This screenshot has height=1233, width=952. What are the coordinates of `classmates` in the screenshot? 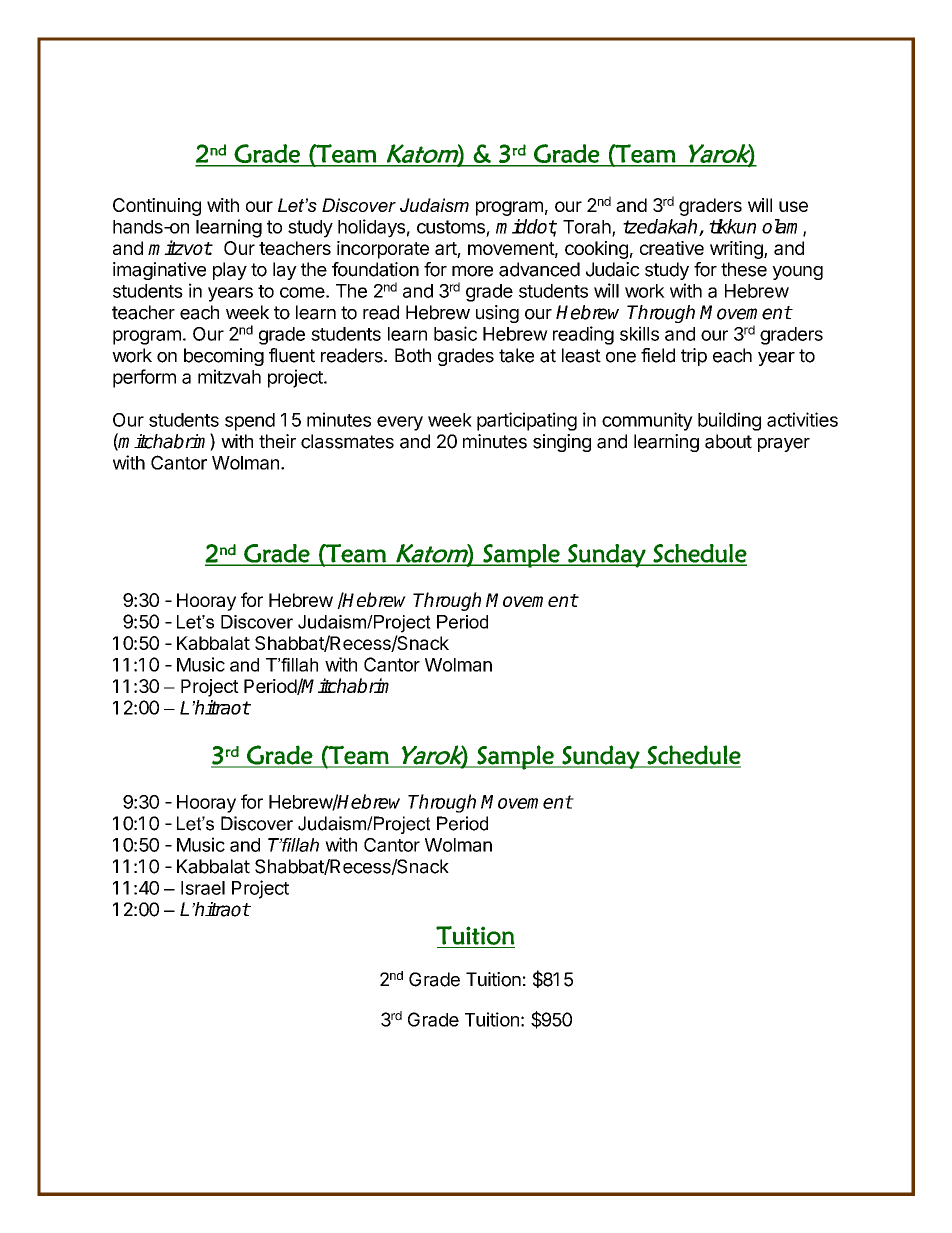 It's located at (347, 441).
